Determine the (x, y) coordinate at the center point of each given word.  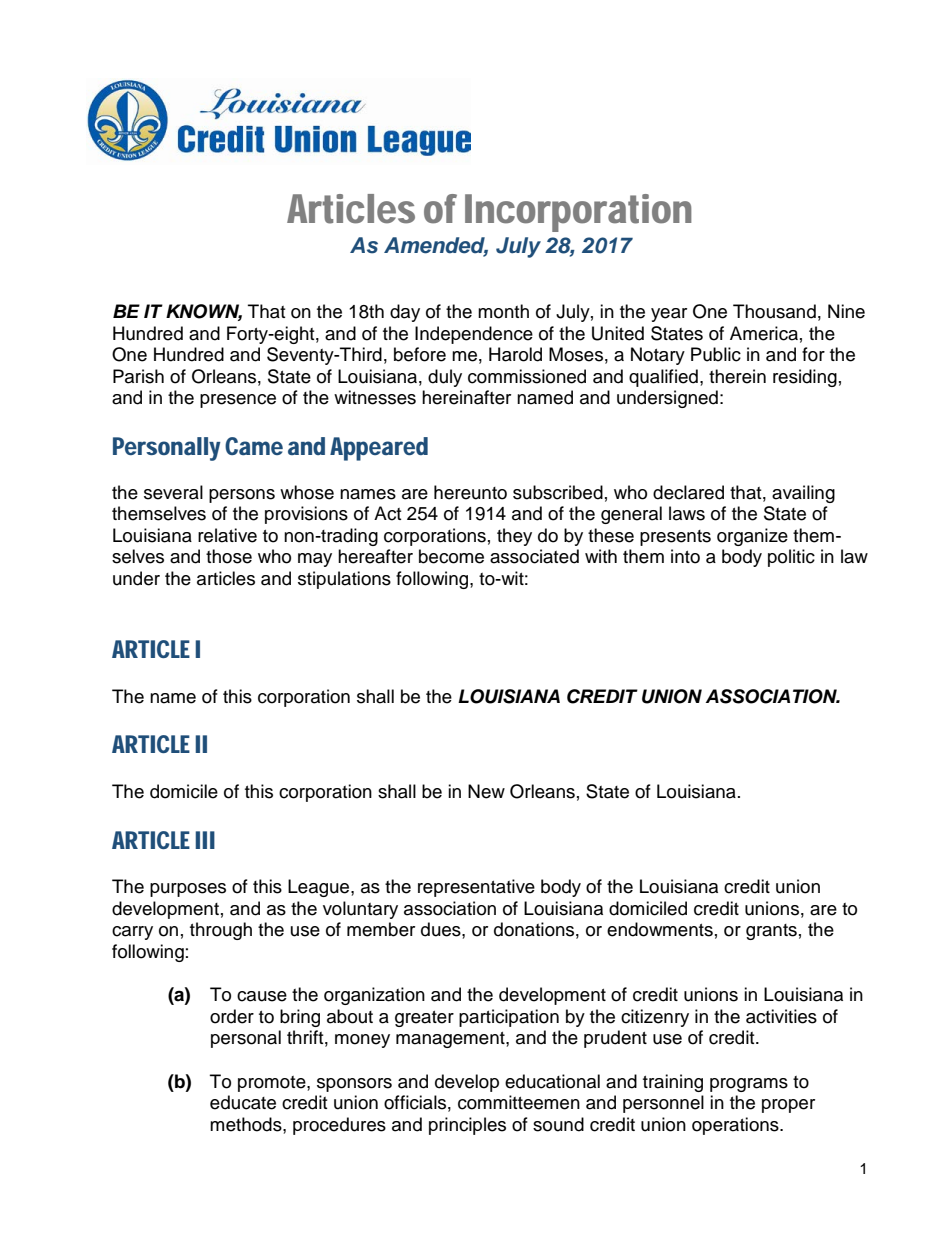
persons (242, 496)
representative (476, 888)
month (503, 311)
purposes (188, 890)
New (486, 791)
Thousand (774, 311)
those (229, 556)
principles (467, 1126)
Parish (138, 376)
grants (771, 932)
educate (243, 1102)
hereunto (470, 492)
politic (791, 558)
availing (803, 494)
